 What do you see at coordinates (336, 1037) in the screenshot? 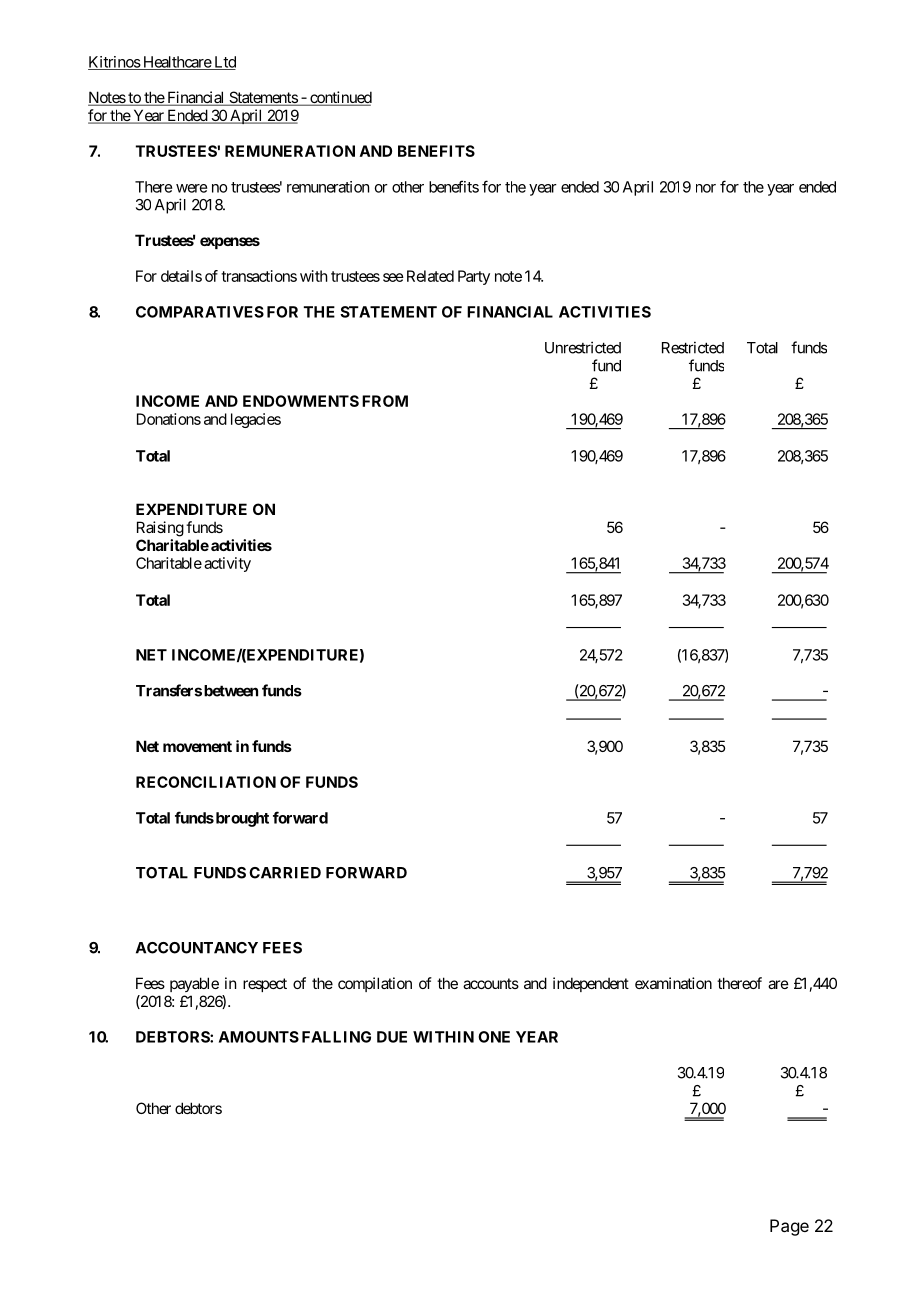
I see `FALLING` at bounding box center [336, 1037].
